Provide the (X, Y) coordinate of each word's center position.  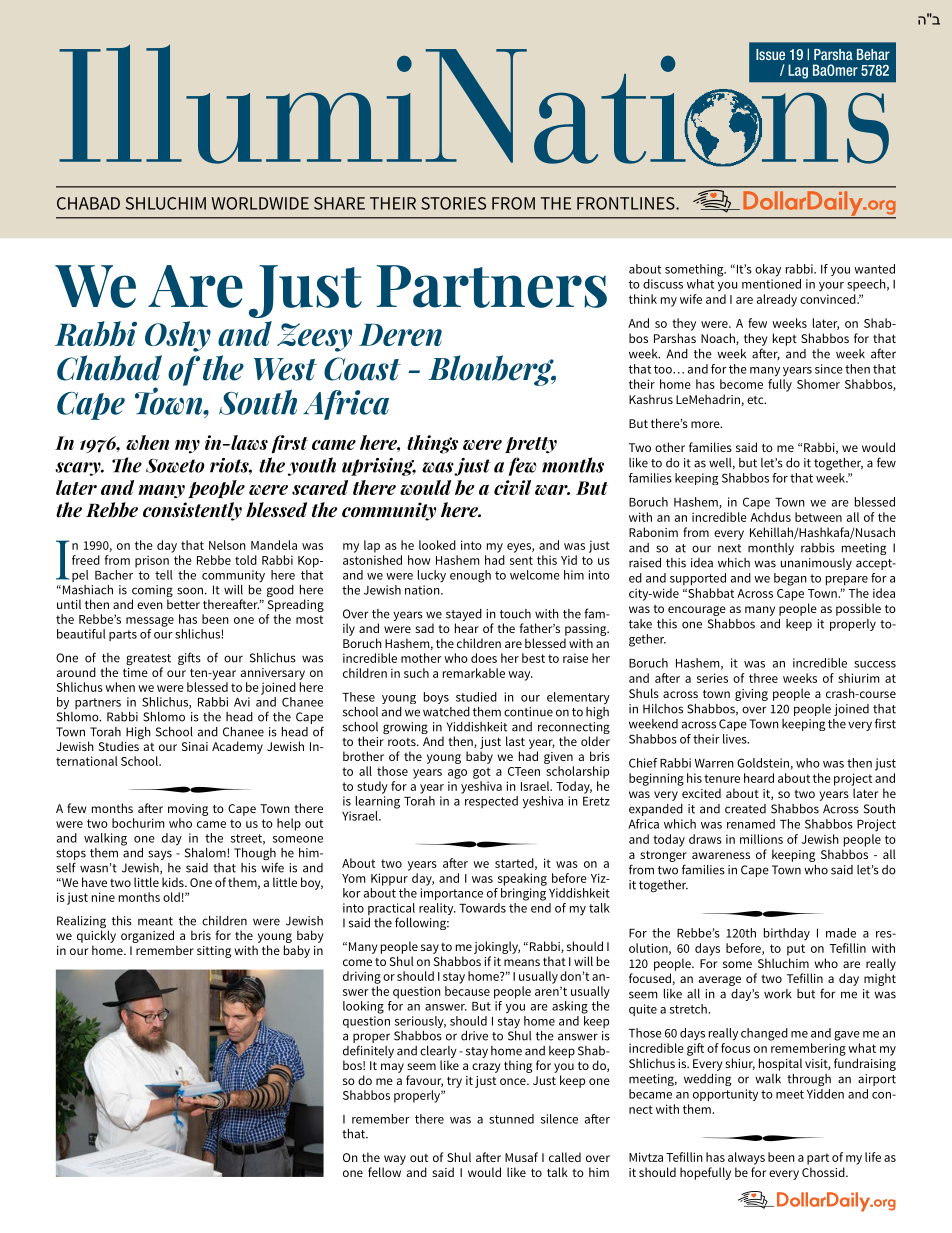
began (790, 579)
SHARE (339, 203)
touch (515, 614)
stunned (511, 1119)
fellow (384, 1172)
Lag (798, 71)
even (150, 605)
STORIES (453, 203)
